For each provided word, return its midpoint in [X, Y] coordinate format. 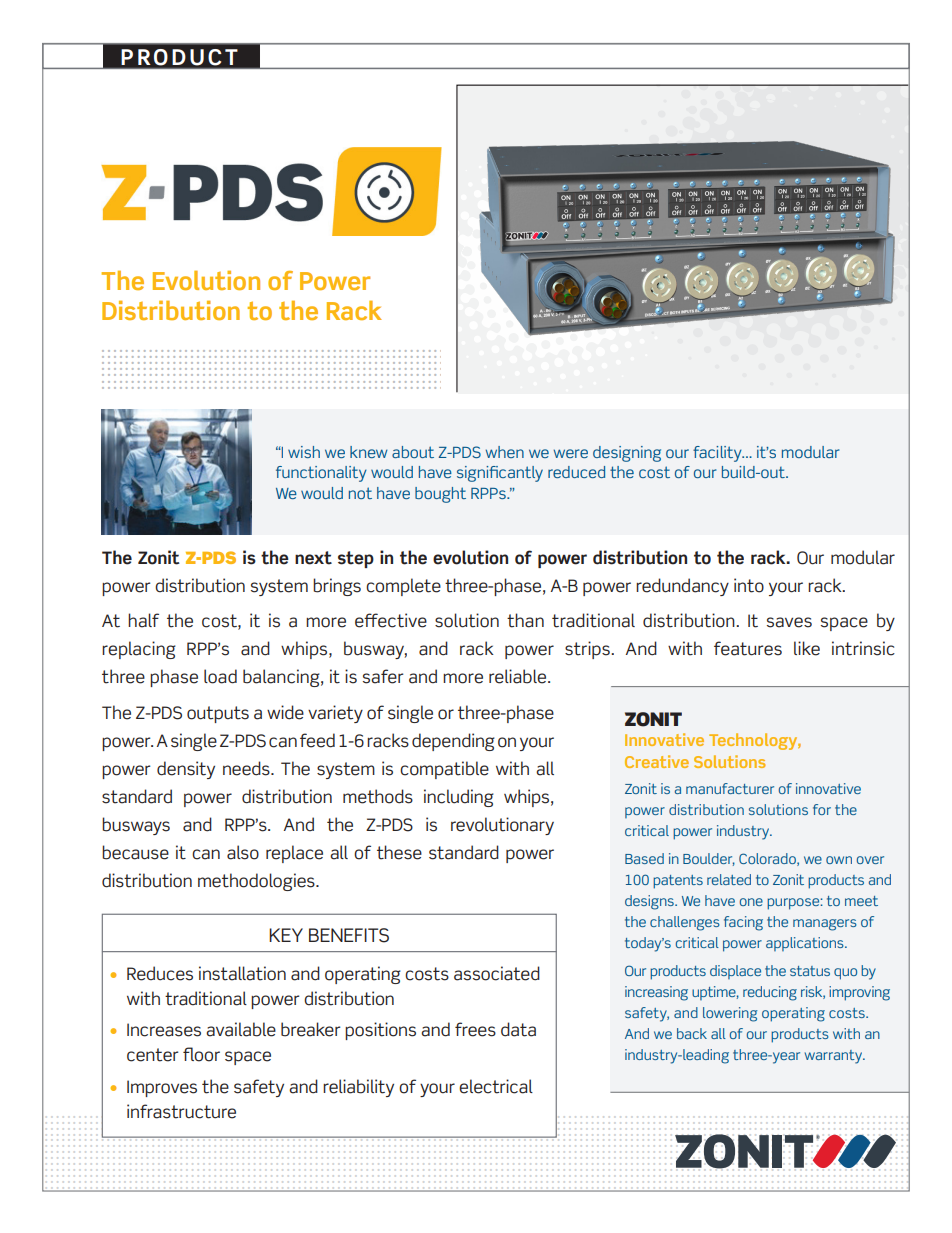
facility [718, 454]
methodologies [257, 882]
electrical [496, 1086]
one [751, 902]
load [220, 676]
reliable [519, 676]
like [807, 648]
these [399, 852]
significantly [500, 474]
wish [304, 452]
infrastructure [181, 1111]
